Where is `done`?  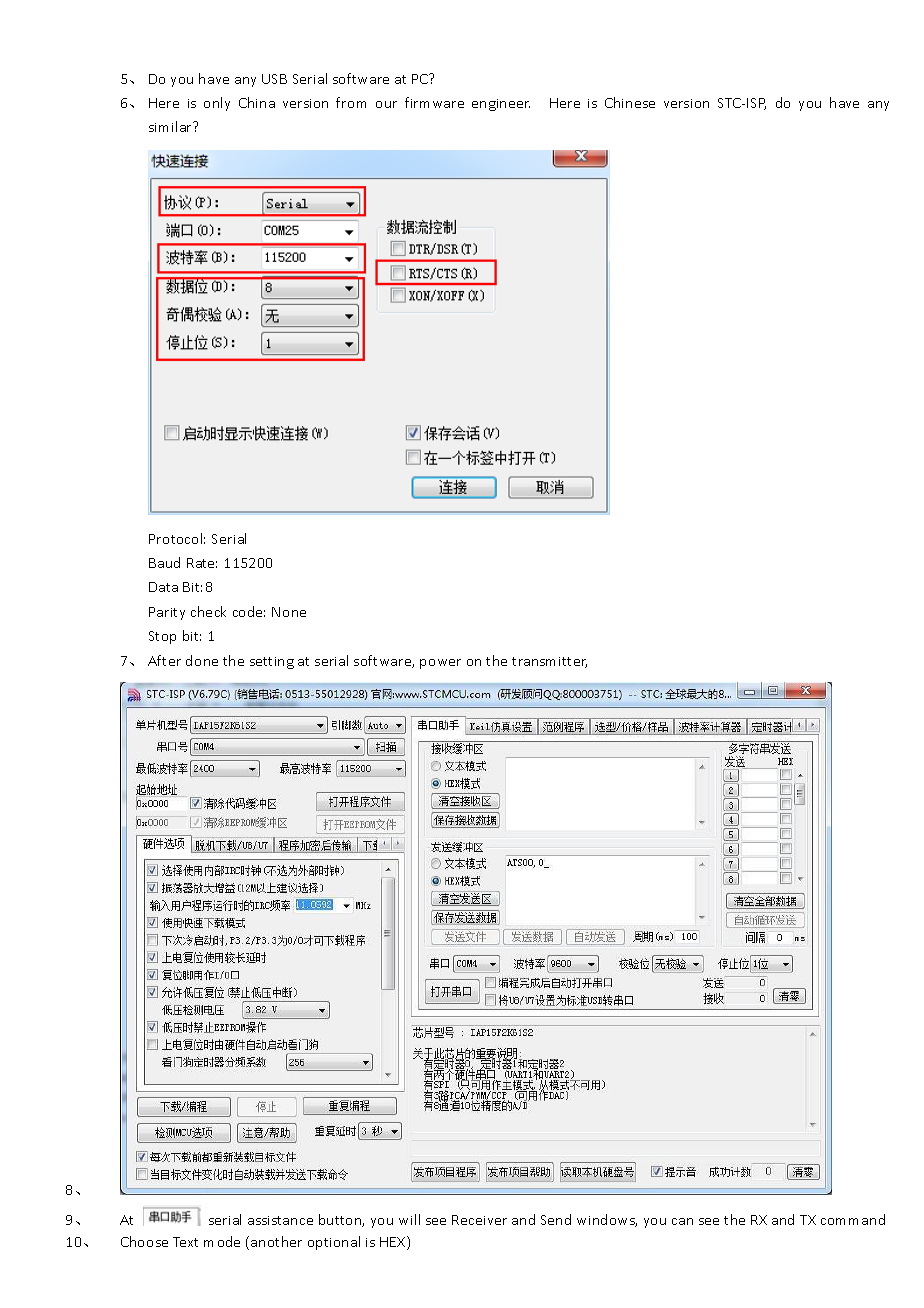 done is located at coordinates (202, 660).
